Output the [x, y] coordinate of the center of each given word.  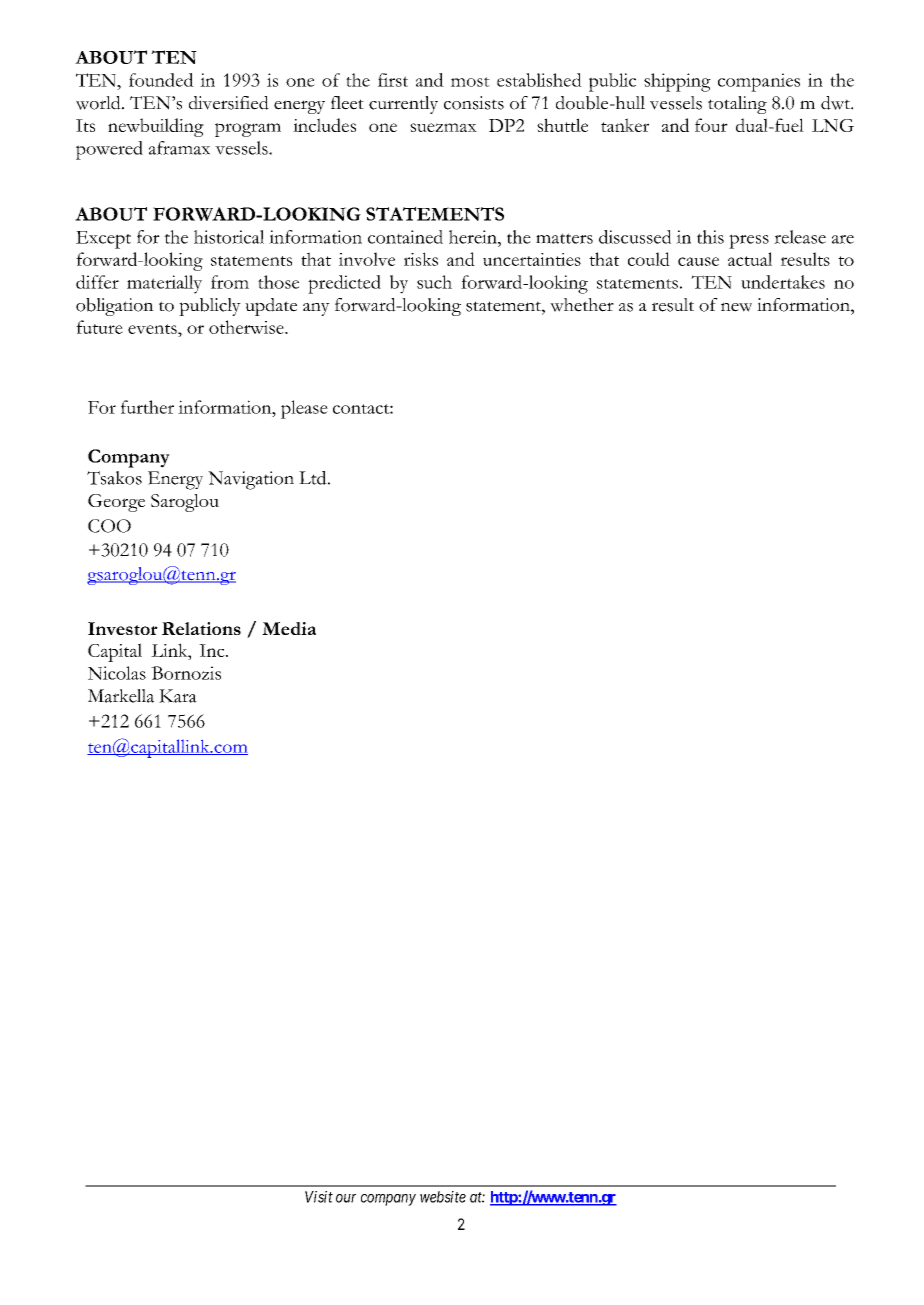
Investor [123, 628]
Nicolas [117, 673]
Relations [201, 628]
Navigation [251, 480]
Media [289, 628]
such [434, 282]
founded [161, 80]
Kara [178, 696]
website [443, 1197]
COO [109, 526]
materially [164, 284]
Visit [319, 1197]
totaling [737, 105]
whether [582, 305]
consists [474, 103]
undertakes [783, 282]
